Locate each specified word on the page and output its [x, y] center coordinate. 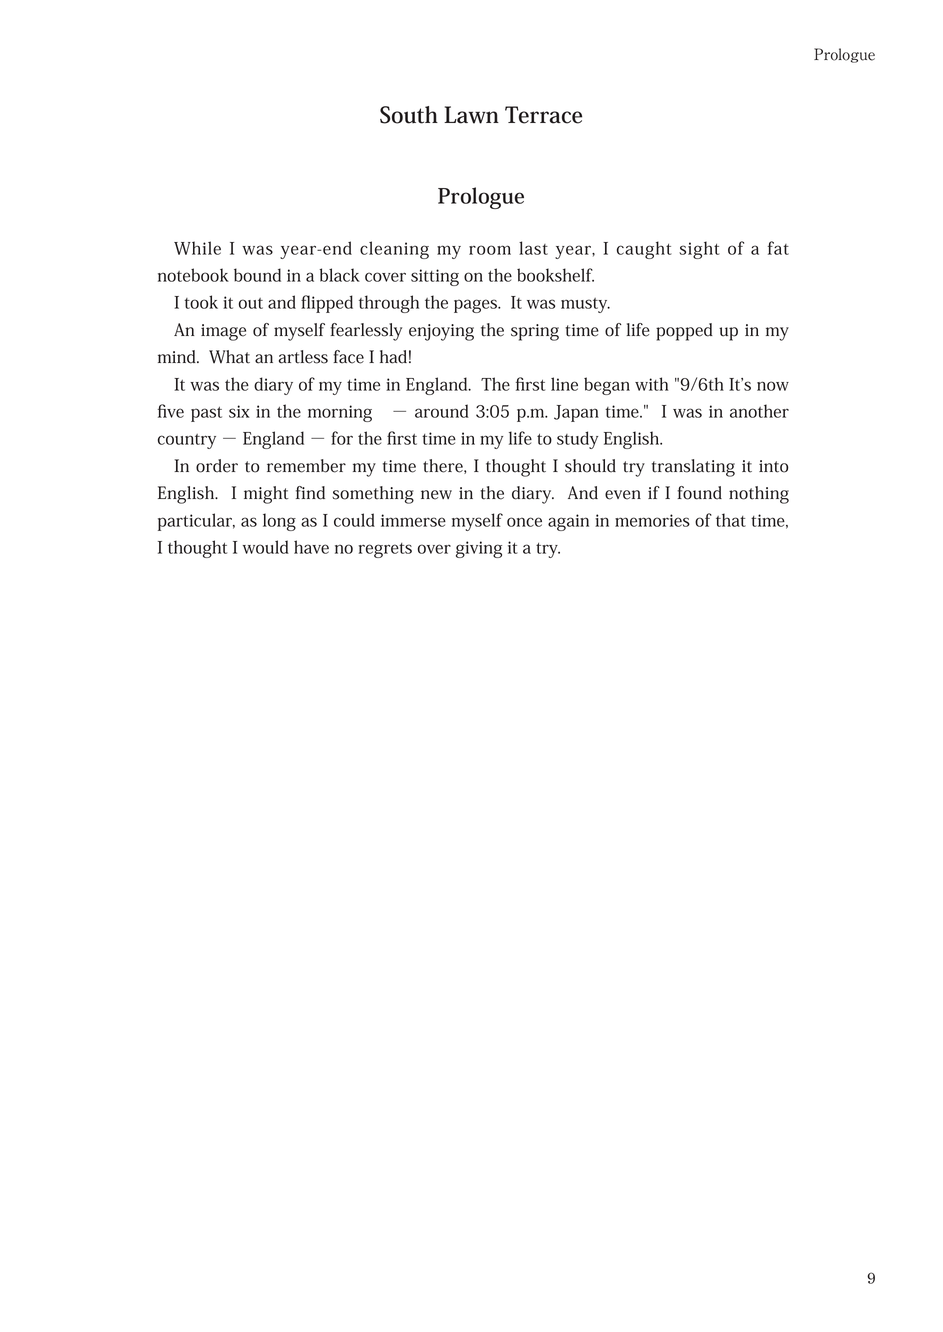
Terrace [543, 115]
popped [684, 332]
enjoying [441, 332]
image [223, 332]
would [266, 547]
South [409, 115]
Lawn [471, 115]
